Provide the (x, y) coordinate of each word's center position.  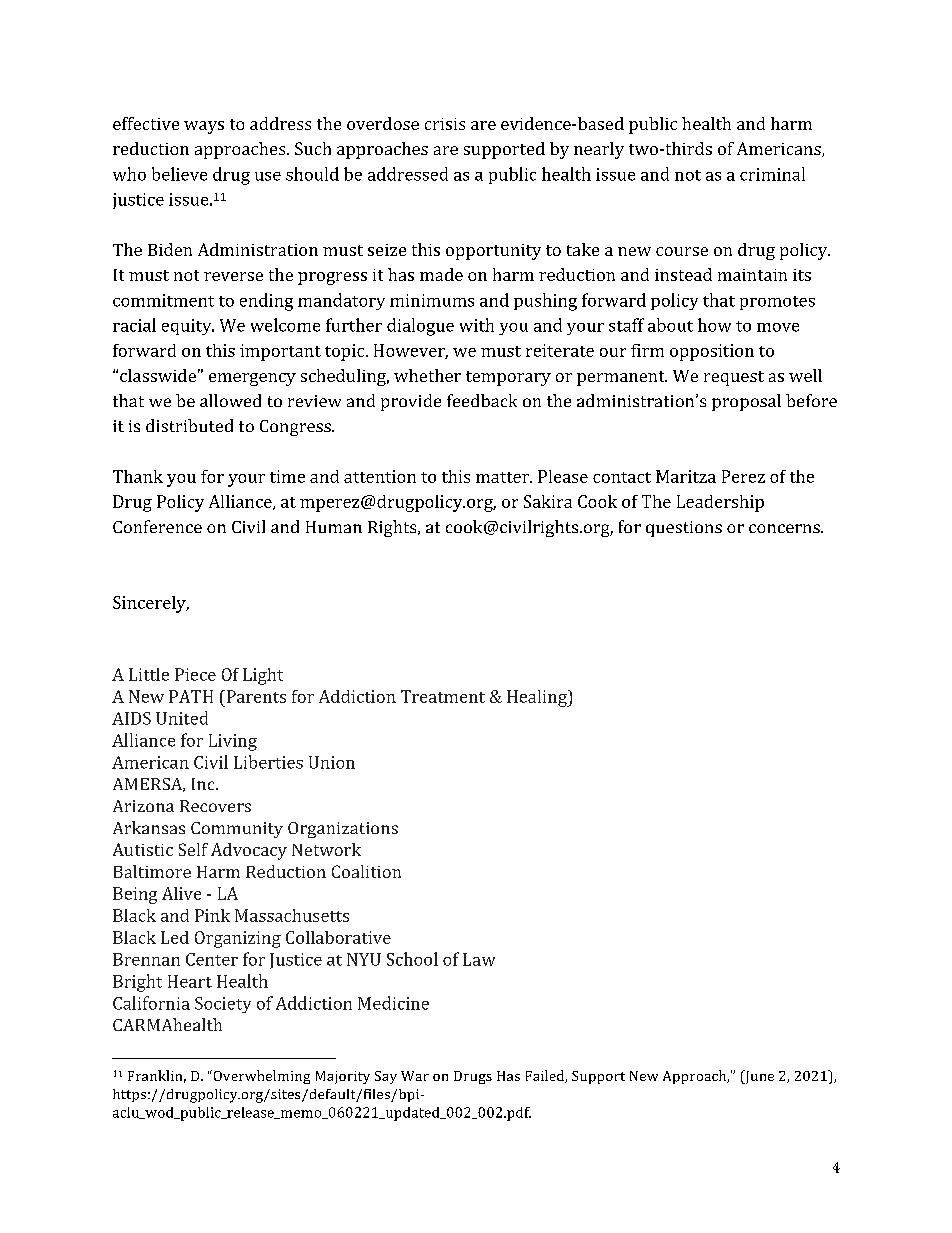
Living (233, 742)
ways (204, 127)
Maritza (686, 476)
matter (504, 477)
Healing (538, 698)
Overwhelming (260, 1077)
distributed (189, 425)
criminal (772, 174)
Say (386, 1077)
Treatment (443, 696)
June (758, 1077)
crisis (445, 124)
